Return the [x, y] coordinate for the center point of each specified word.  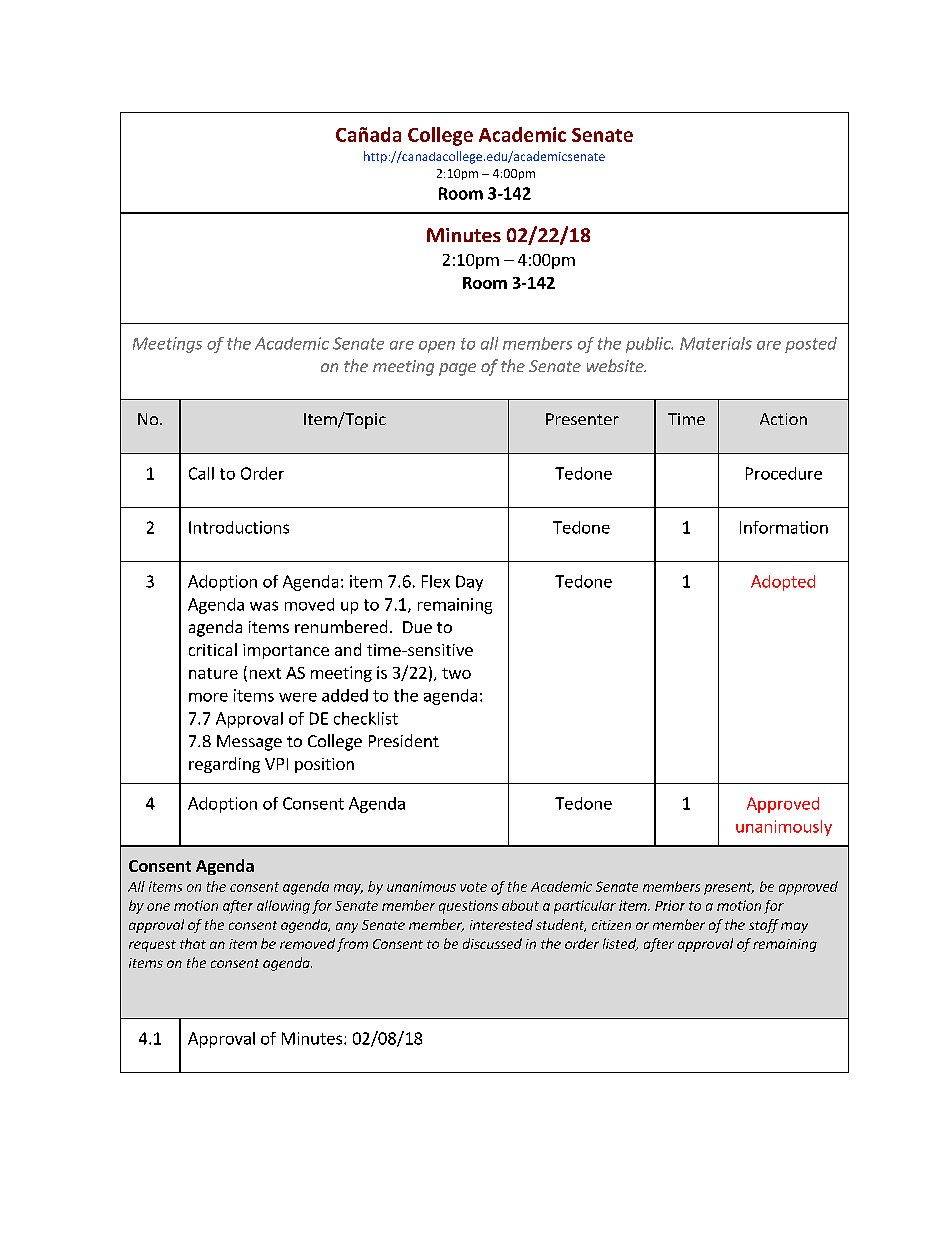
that [193, 943]
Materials [716, 343]
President [404, 740]
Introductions [239, 527]
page [457, 369]
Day [469, 583]
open [437, 347]
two [456, 673]
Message [249, 743]
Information [784, 527]
